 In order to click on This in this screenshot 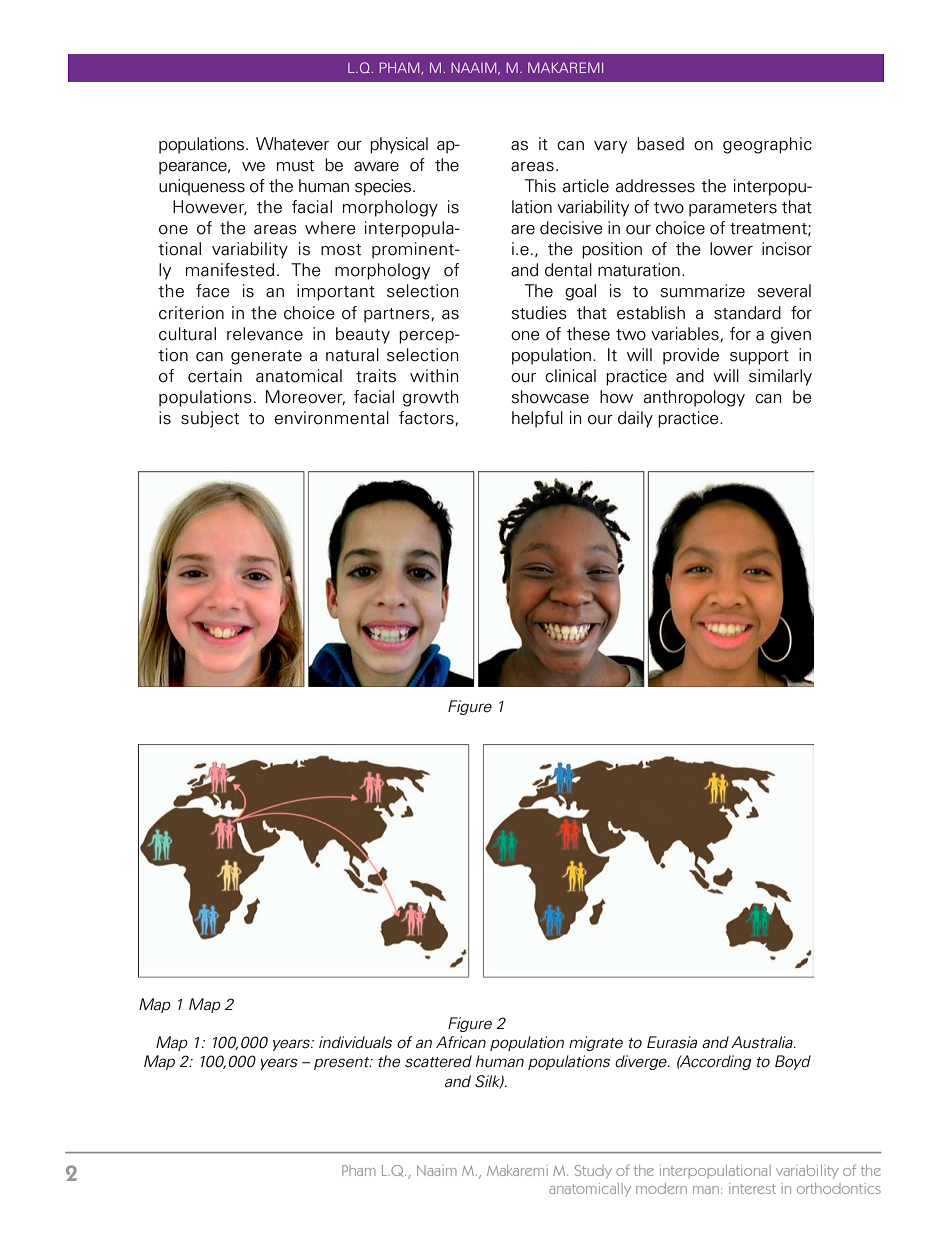, I will do `click(540, 186)`.
